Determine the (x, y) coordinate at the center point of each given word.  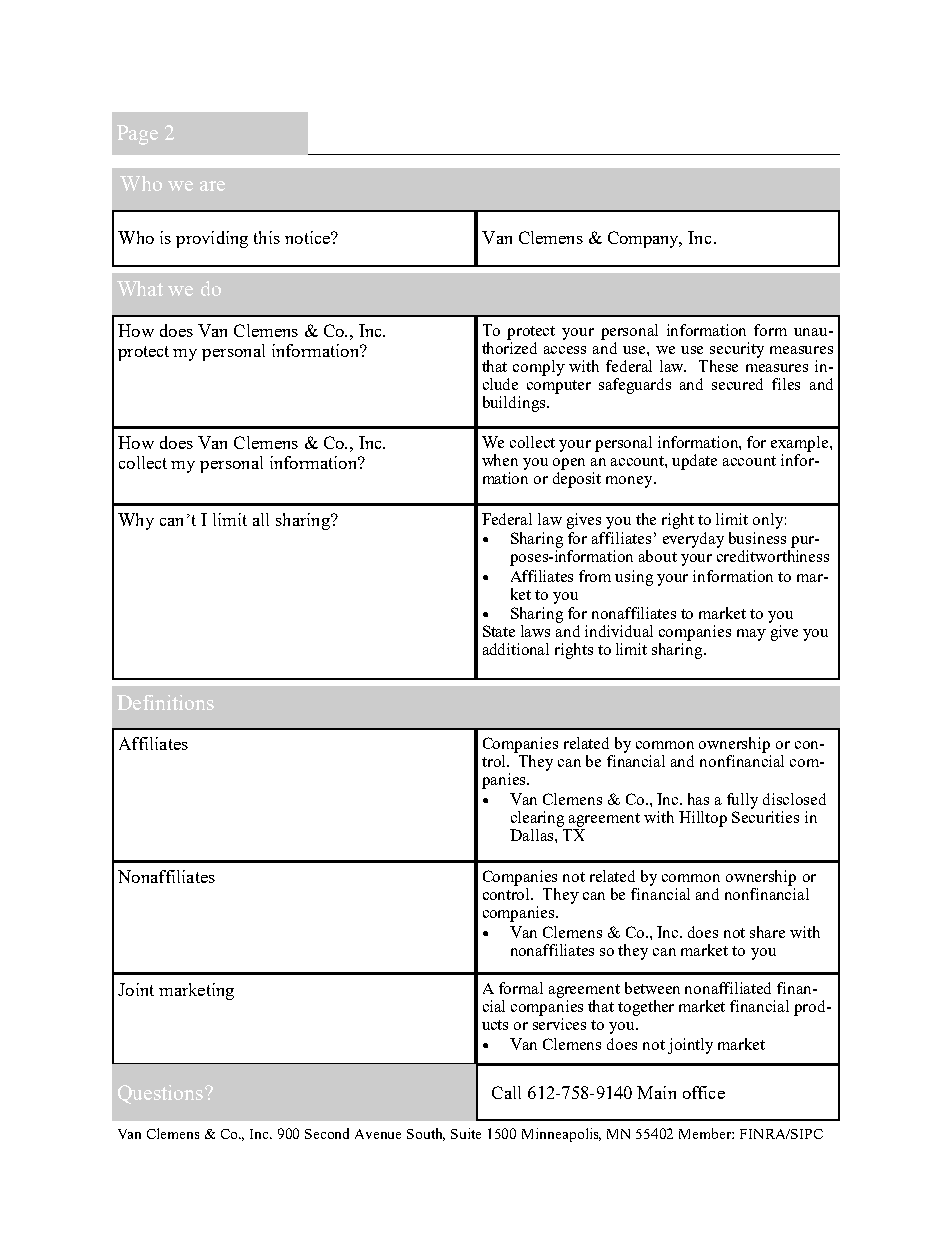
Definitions (165, 702)
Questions (160, 1094)
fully (742, 801)
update (694, 462)
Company (645, 239)
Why (136, 521)
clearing (537, 819)
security (737, 350)
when (500, 460)
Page (137, 135)
